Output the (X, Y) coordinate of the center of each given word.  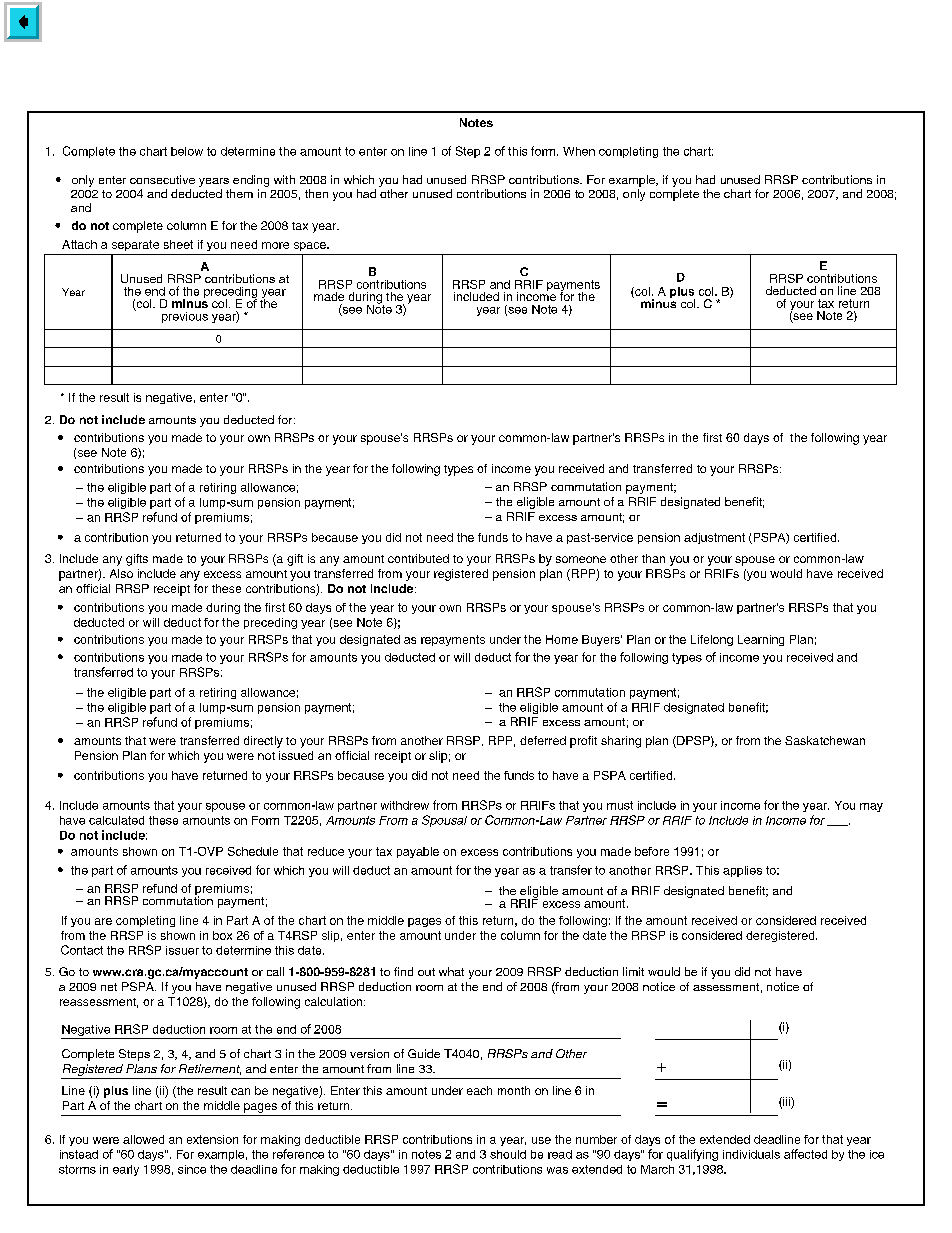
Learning (761, 640)
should (508, 1154)
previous (185, 317)
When (579, 151)
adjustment (714, 538)
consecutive (162, 179)
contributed (418, 558)
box (222, 935)
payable (418, 852)
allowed (143, 1139)
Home (562, 639)
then (316, 193)
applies (742, 871)
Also (121, 573)
